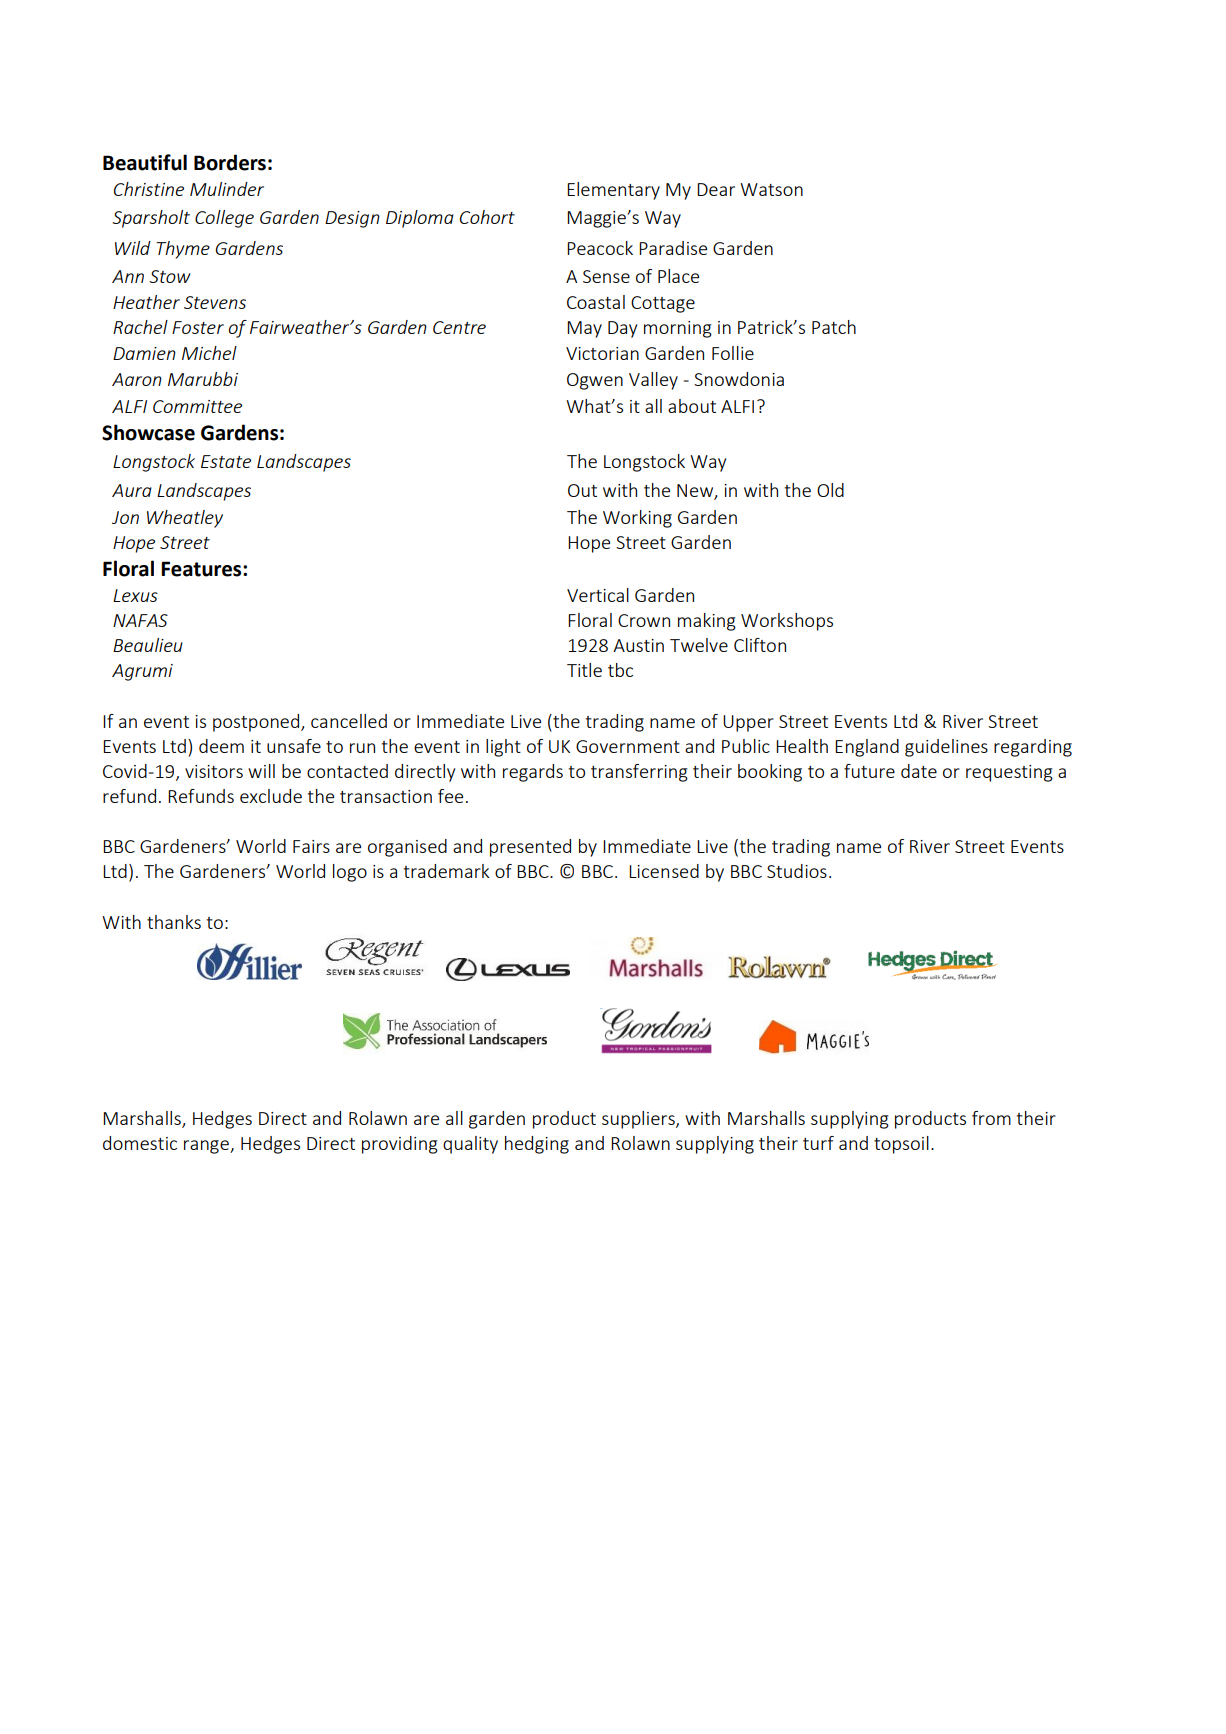 The width and height of the image is (1226, 1734). I want to click on Beaulieu, so click(148, 645).
